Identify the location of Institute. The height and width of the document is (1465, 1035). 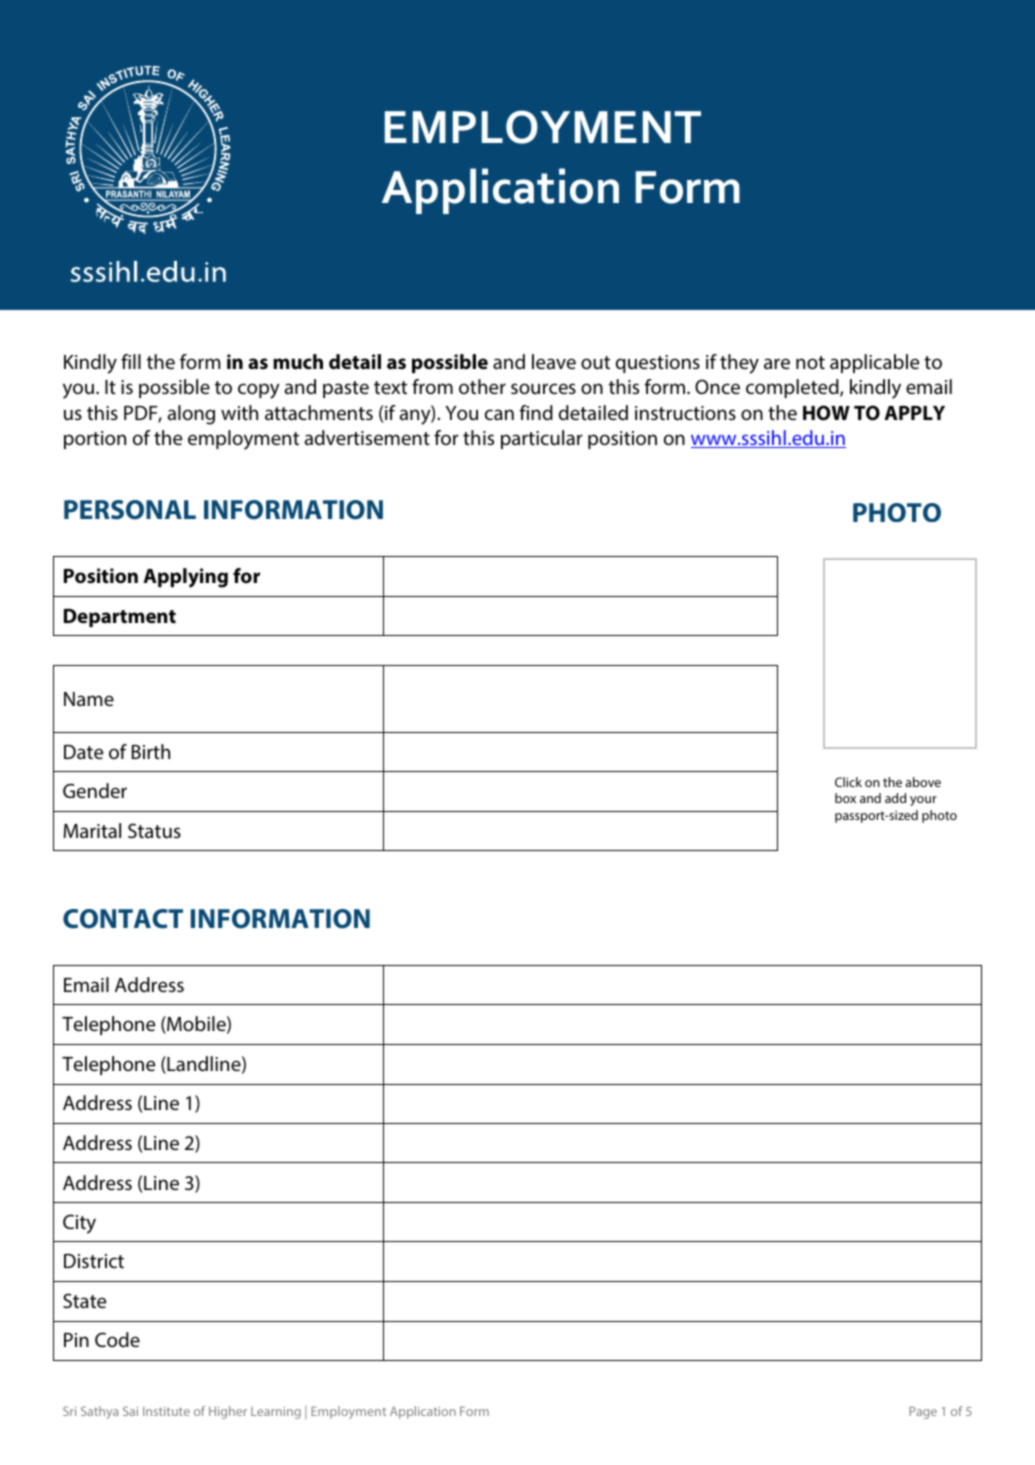
(166, 1411).
